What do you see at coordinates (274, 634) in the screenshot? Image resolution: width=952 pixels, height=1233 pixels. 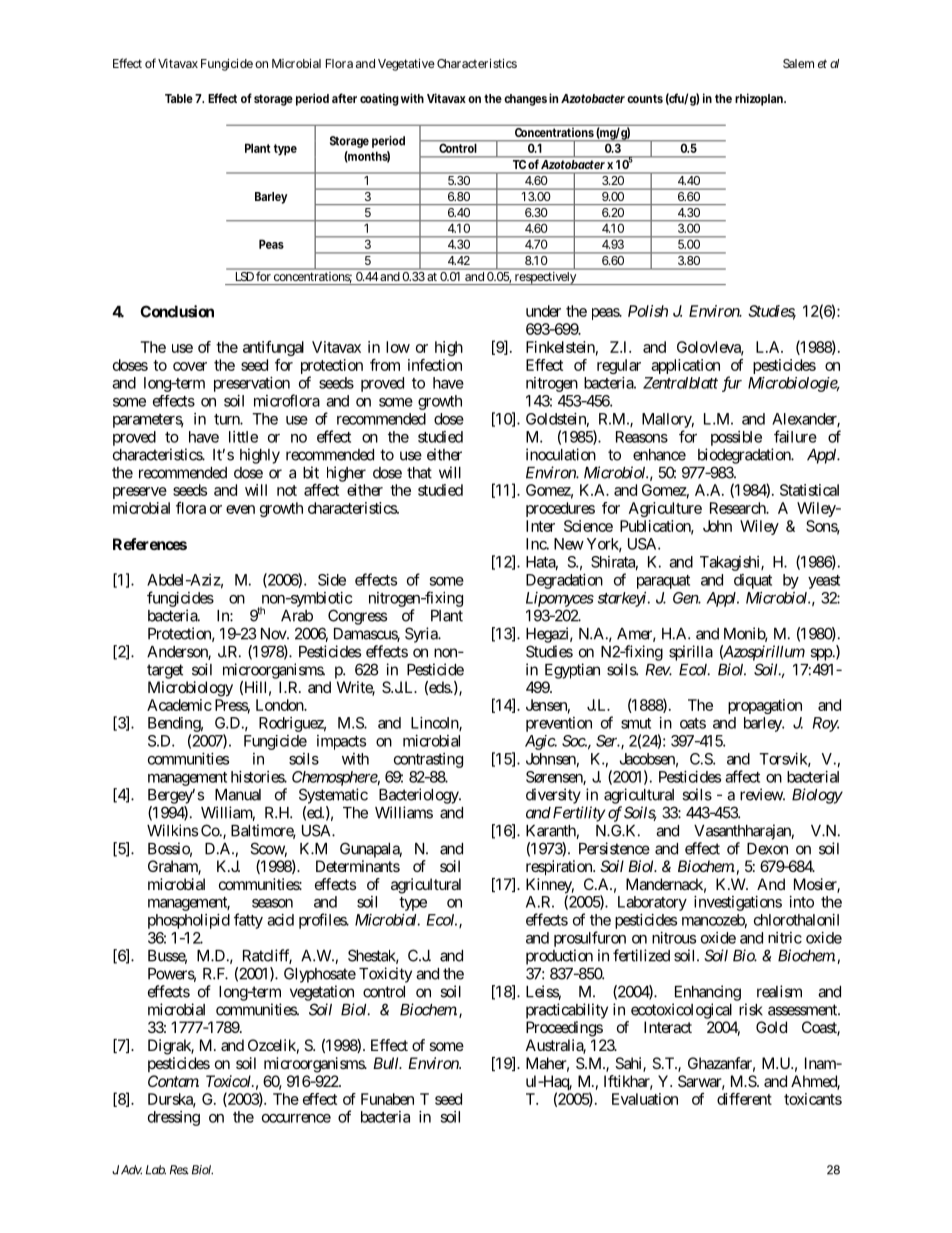 I see `Nov` at bounding box center [274, 634].
